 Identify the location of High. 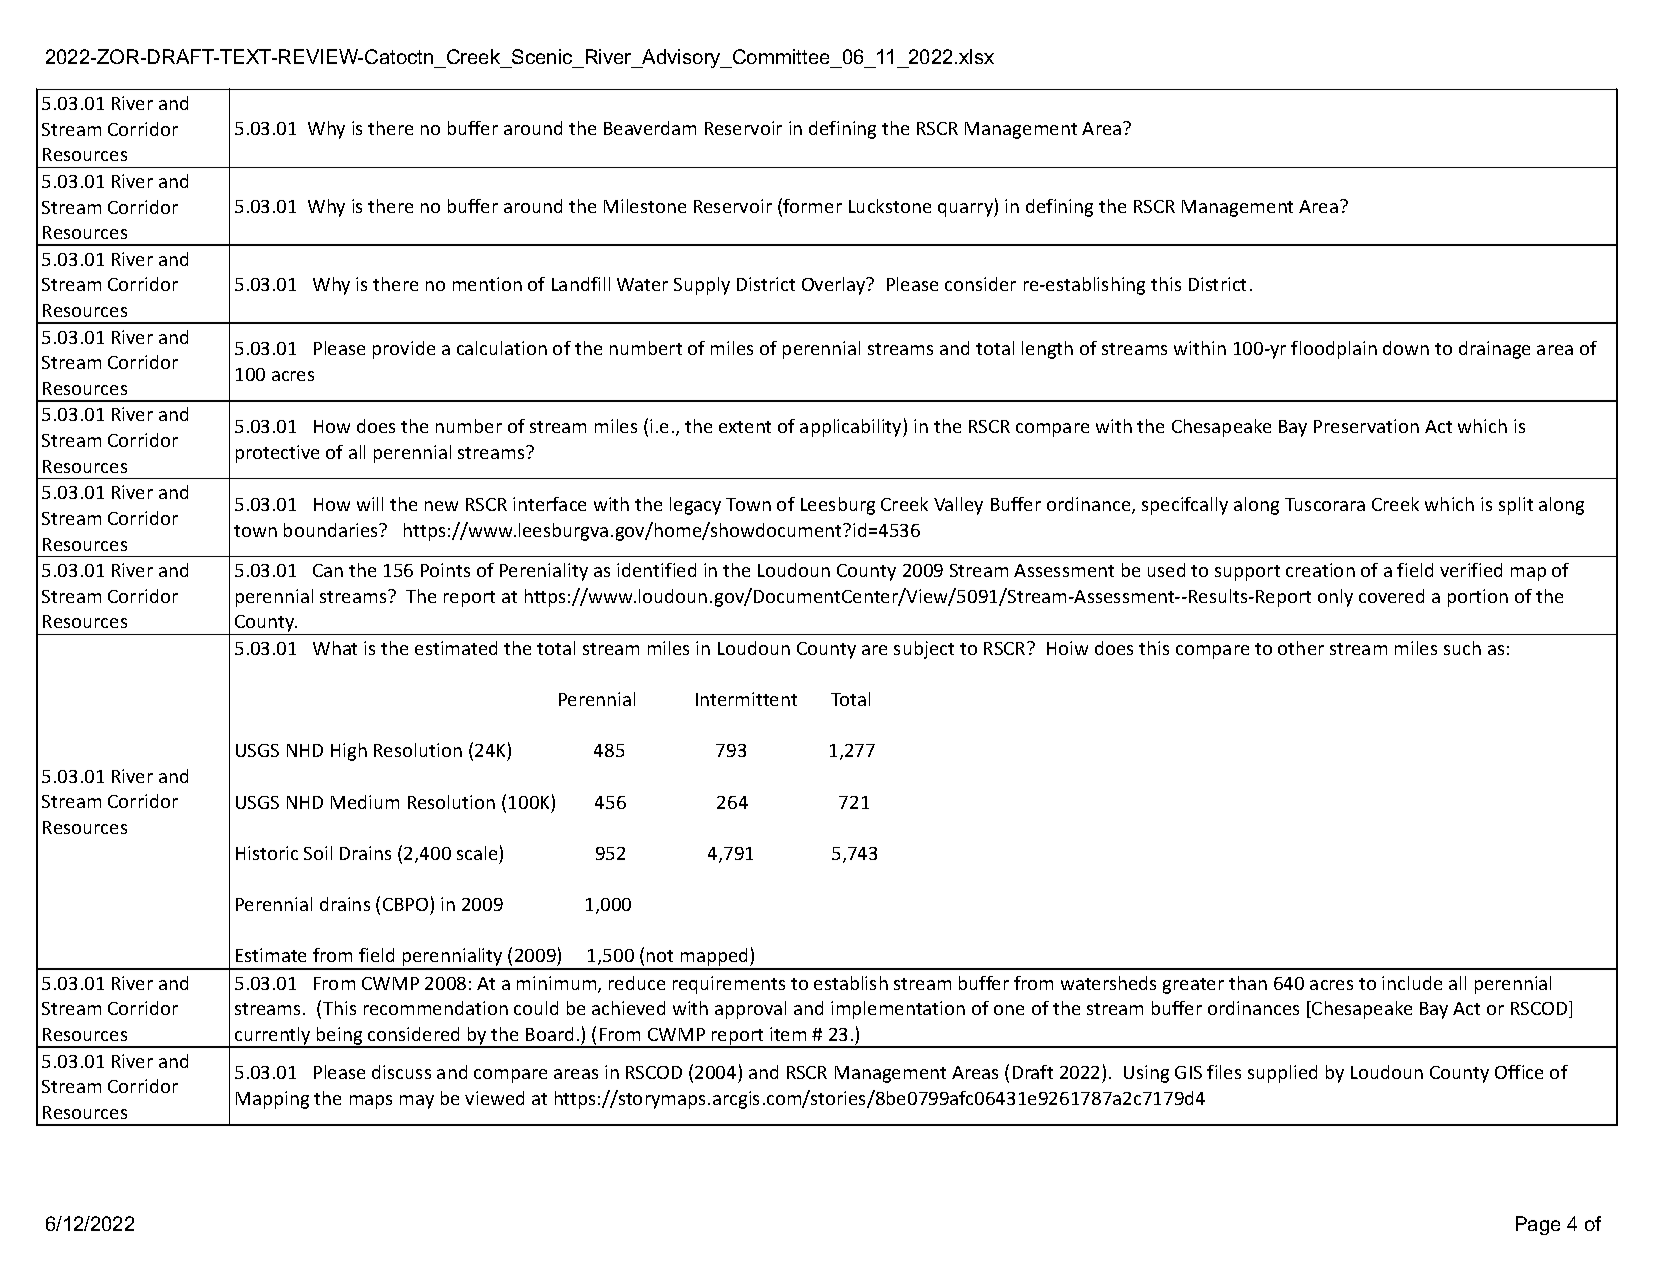
(349, 752).
